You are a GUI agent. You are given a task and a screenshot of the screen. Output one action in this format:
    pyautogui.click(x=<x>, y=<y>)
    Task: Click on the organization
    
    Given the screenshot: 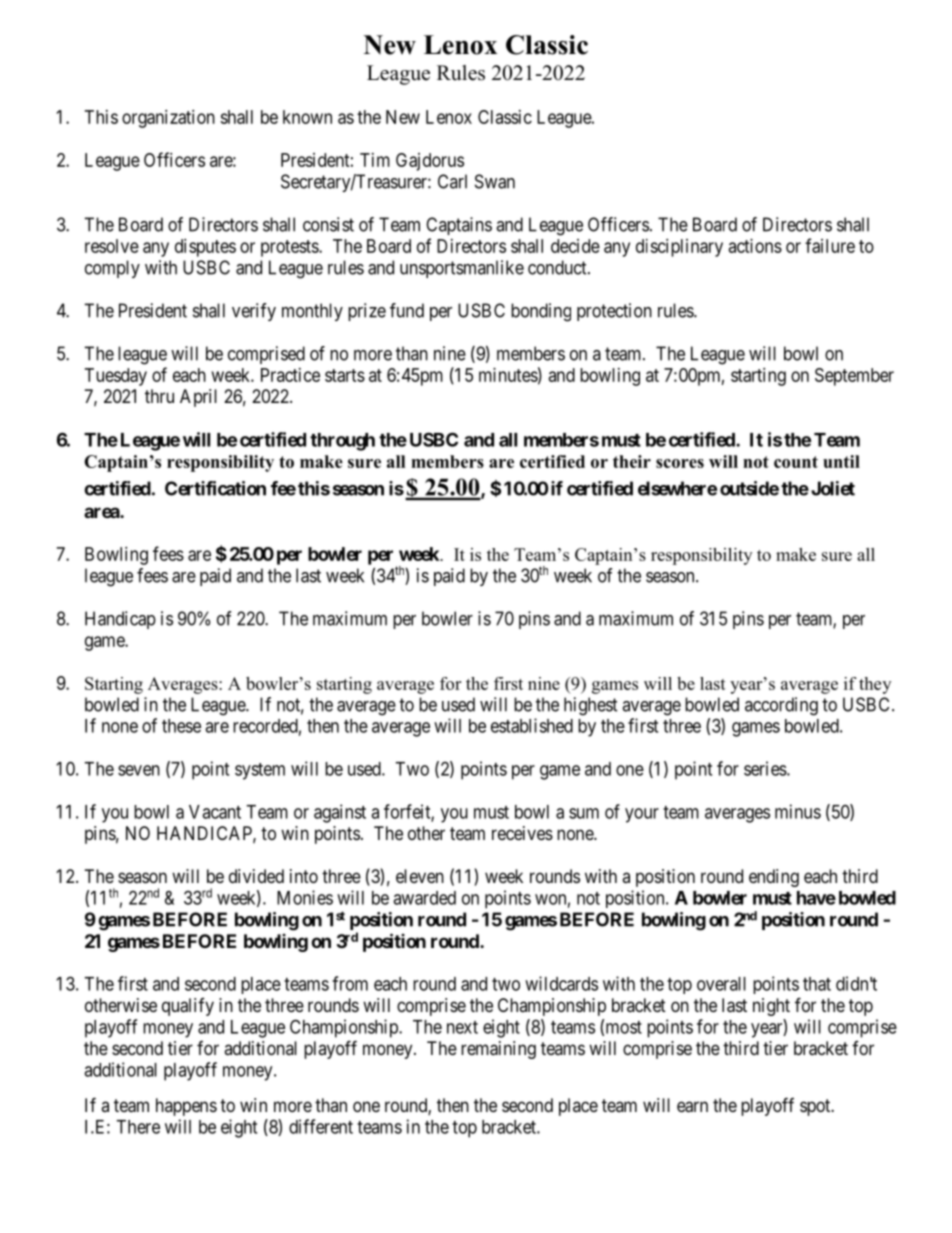 What is the action you would take?
    pyautogui.click(x=168, y=119)
